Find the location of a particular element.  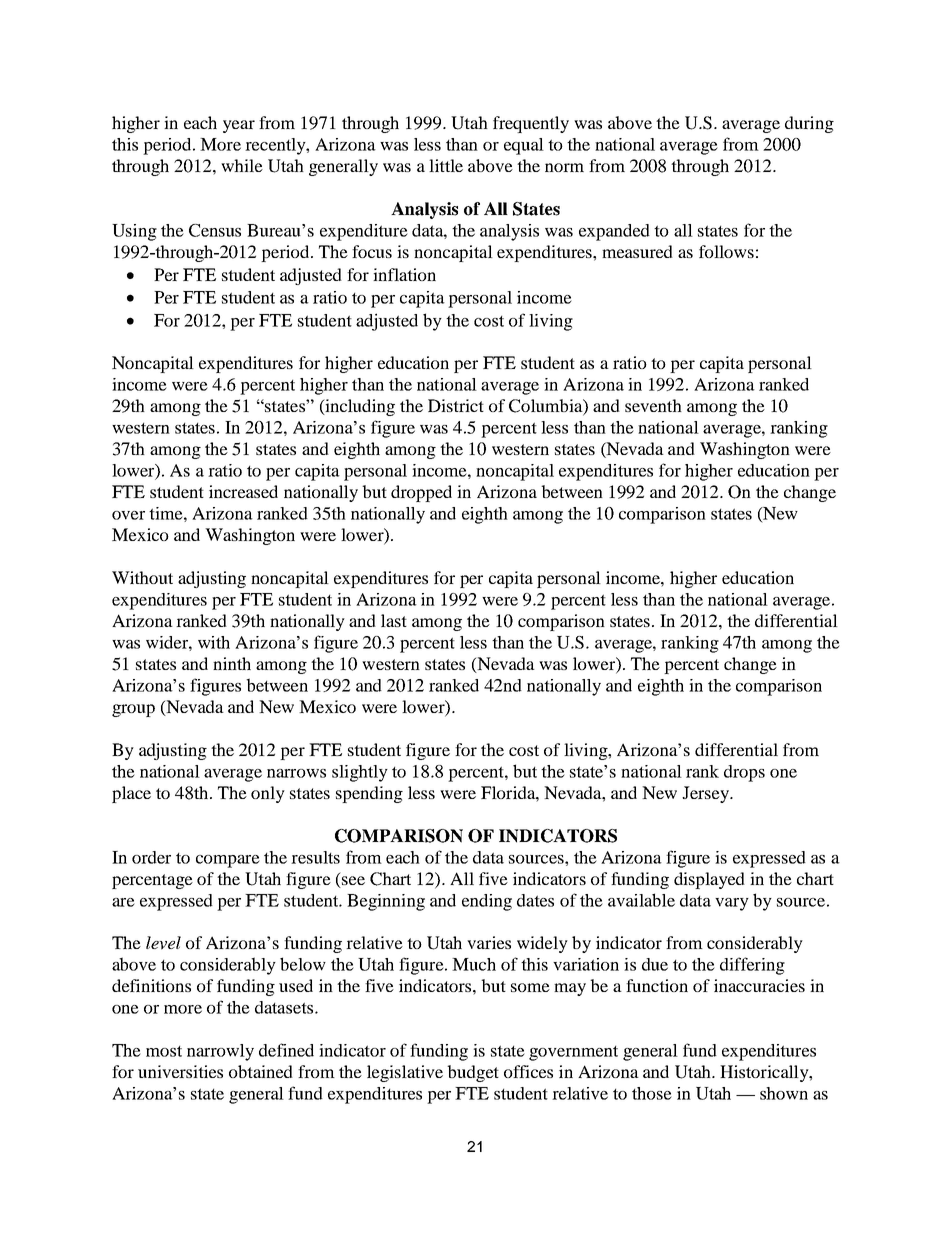

budget is located at coordinates (473, 1073).
